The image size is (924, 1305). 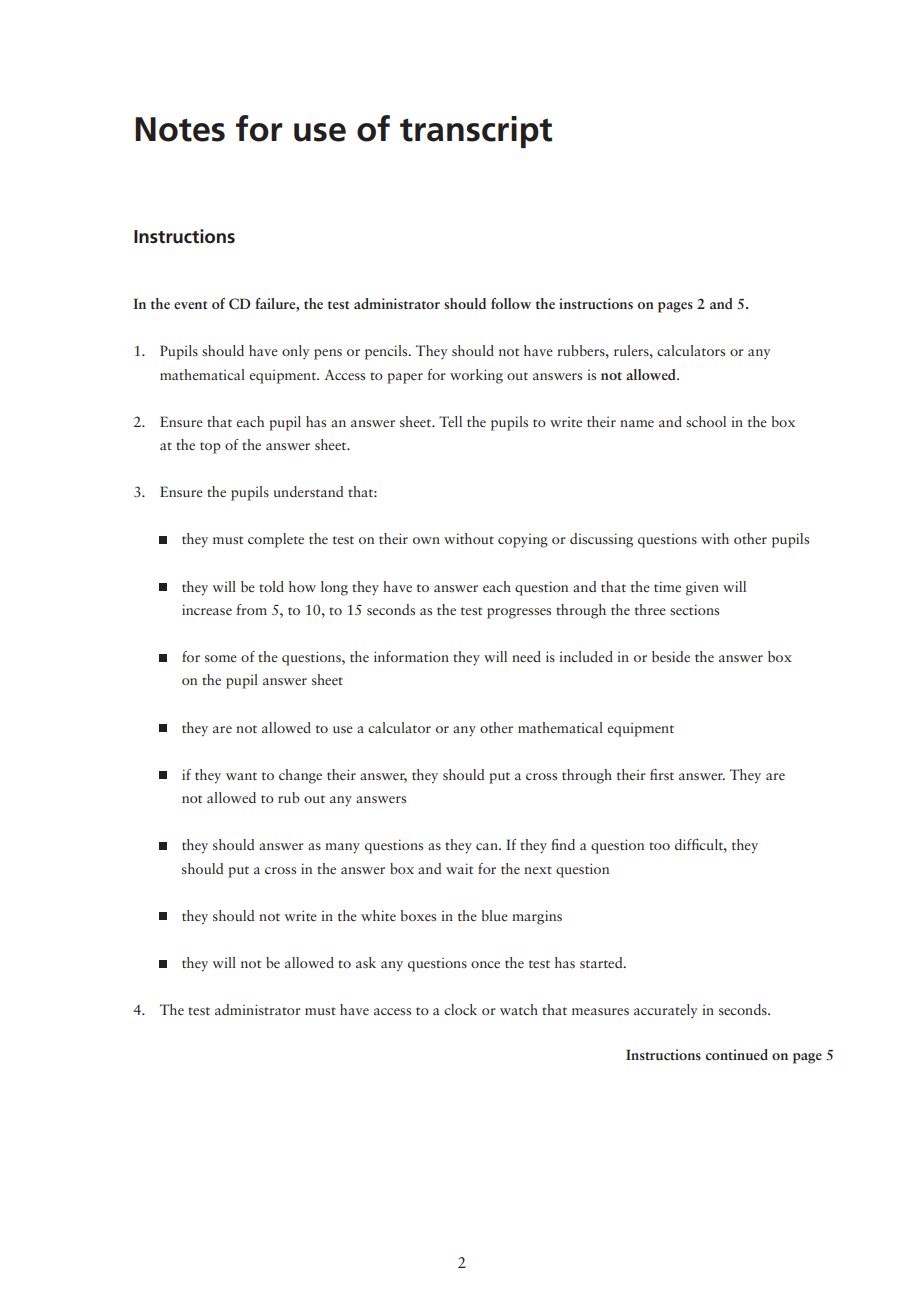 I want to click on time, so click(x=667, y=586).
